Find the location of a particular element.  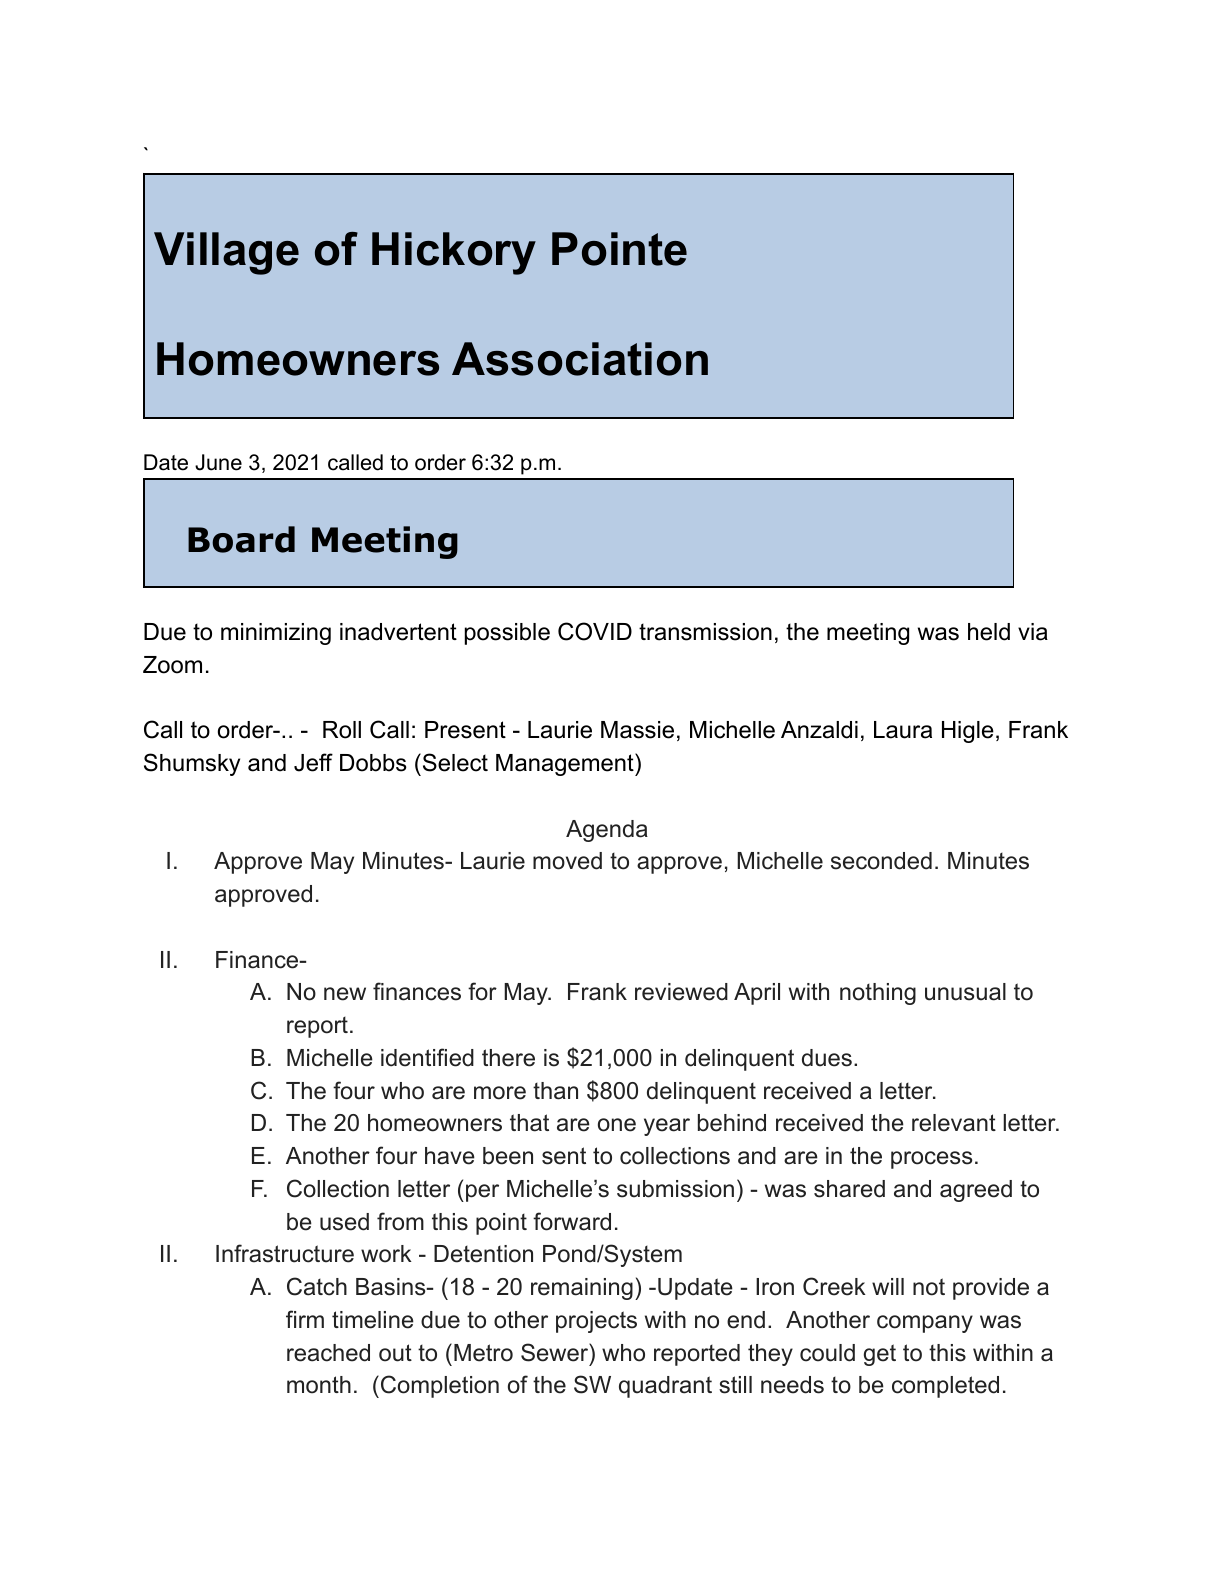

Jeff is located at coordinates (313, 762).
